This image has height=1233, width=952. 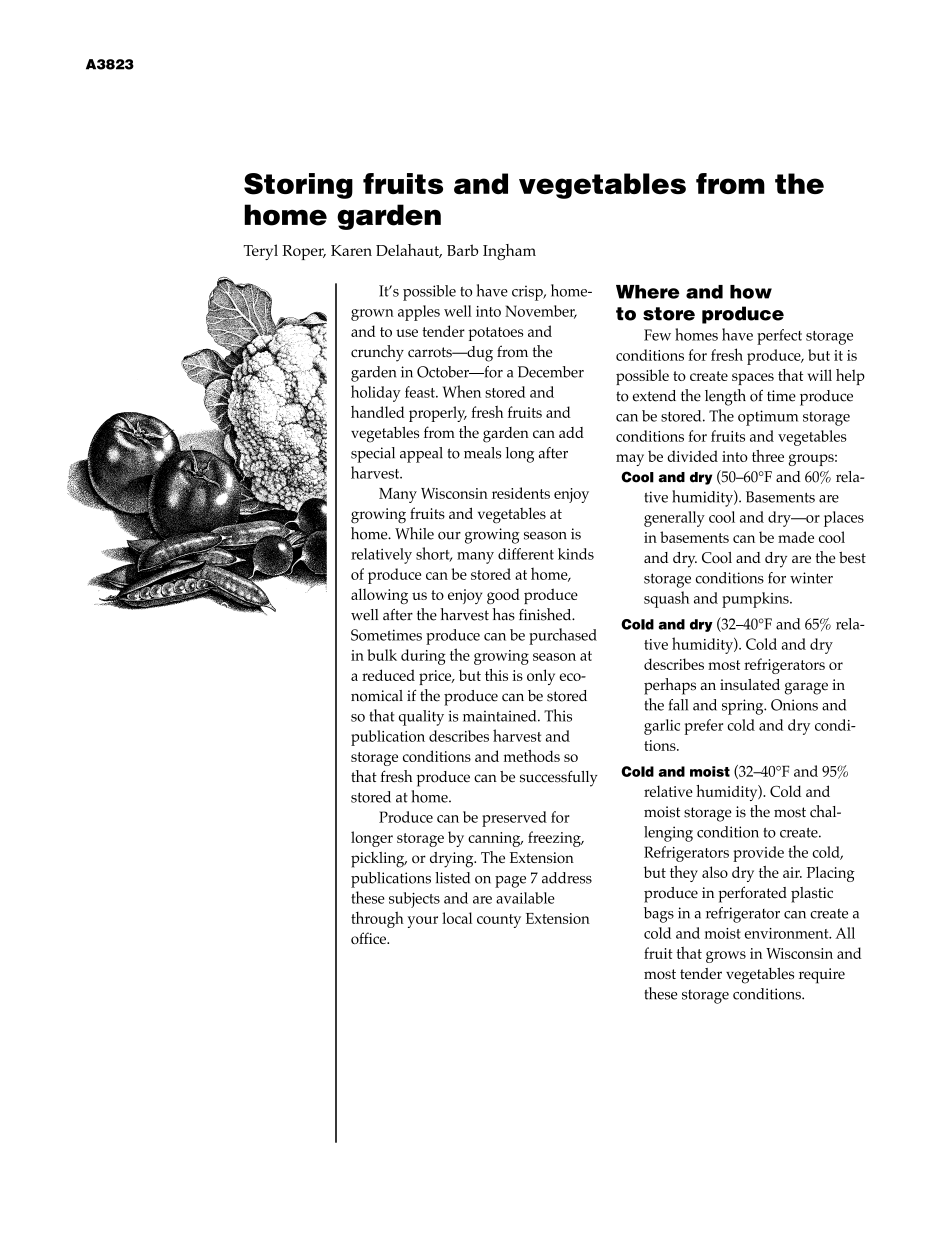 What do you see at coordinates (576, 554) in the image?
I see `kinds` at bounding box center [576, 554].
